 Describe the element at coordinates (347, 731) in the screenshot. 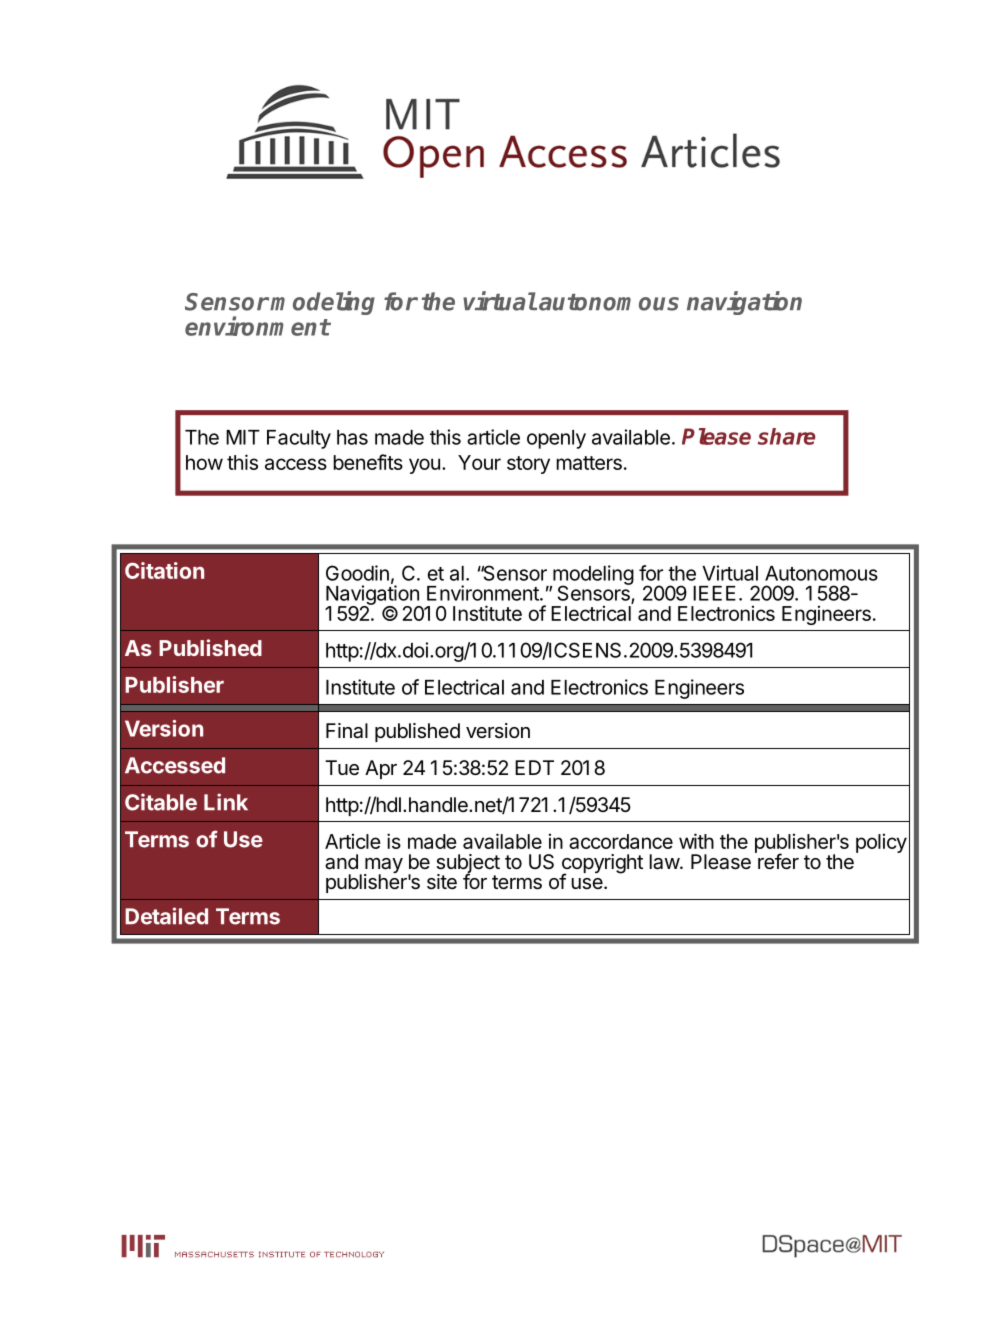

I see `Final` at that location.
